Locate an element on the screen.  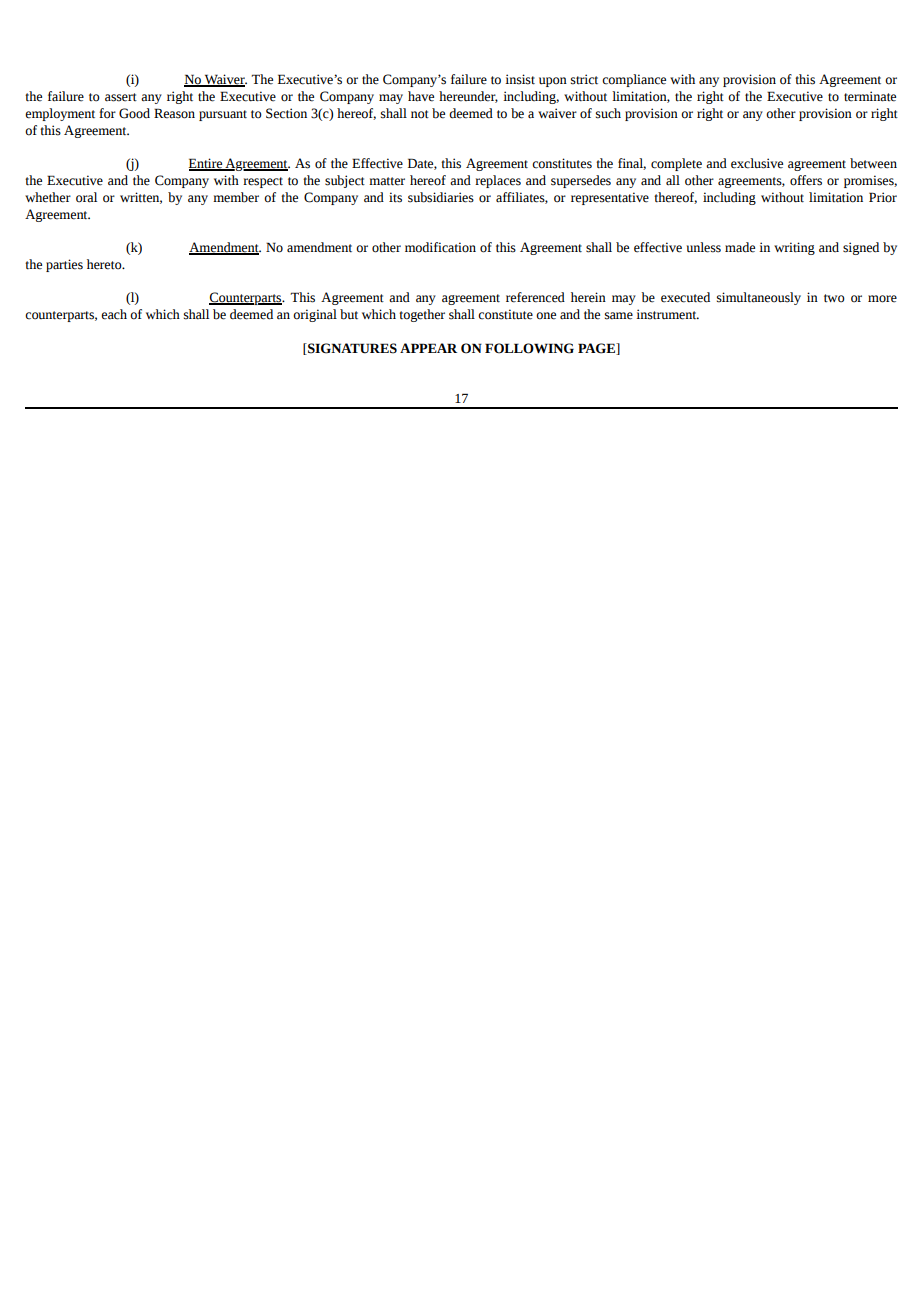
Prior is located at coordinates (883, 197).
